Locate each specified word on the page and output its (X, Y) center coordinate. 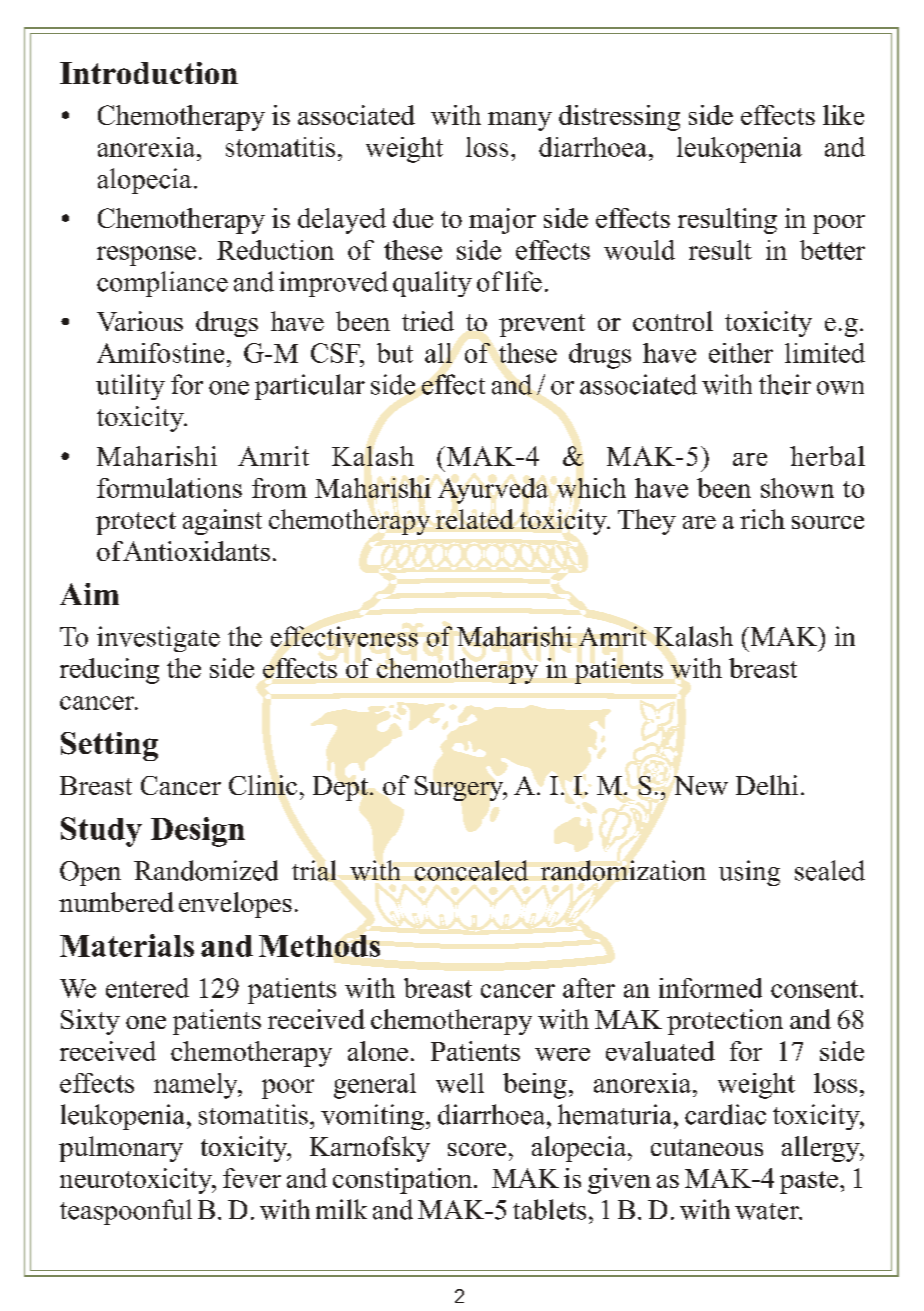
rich (762, 519)
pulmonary (121, 1149)
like (843, 115)
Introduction (149, 73)
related (475, 519)
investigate (158, 639)
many (520, 121)
